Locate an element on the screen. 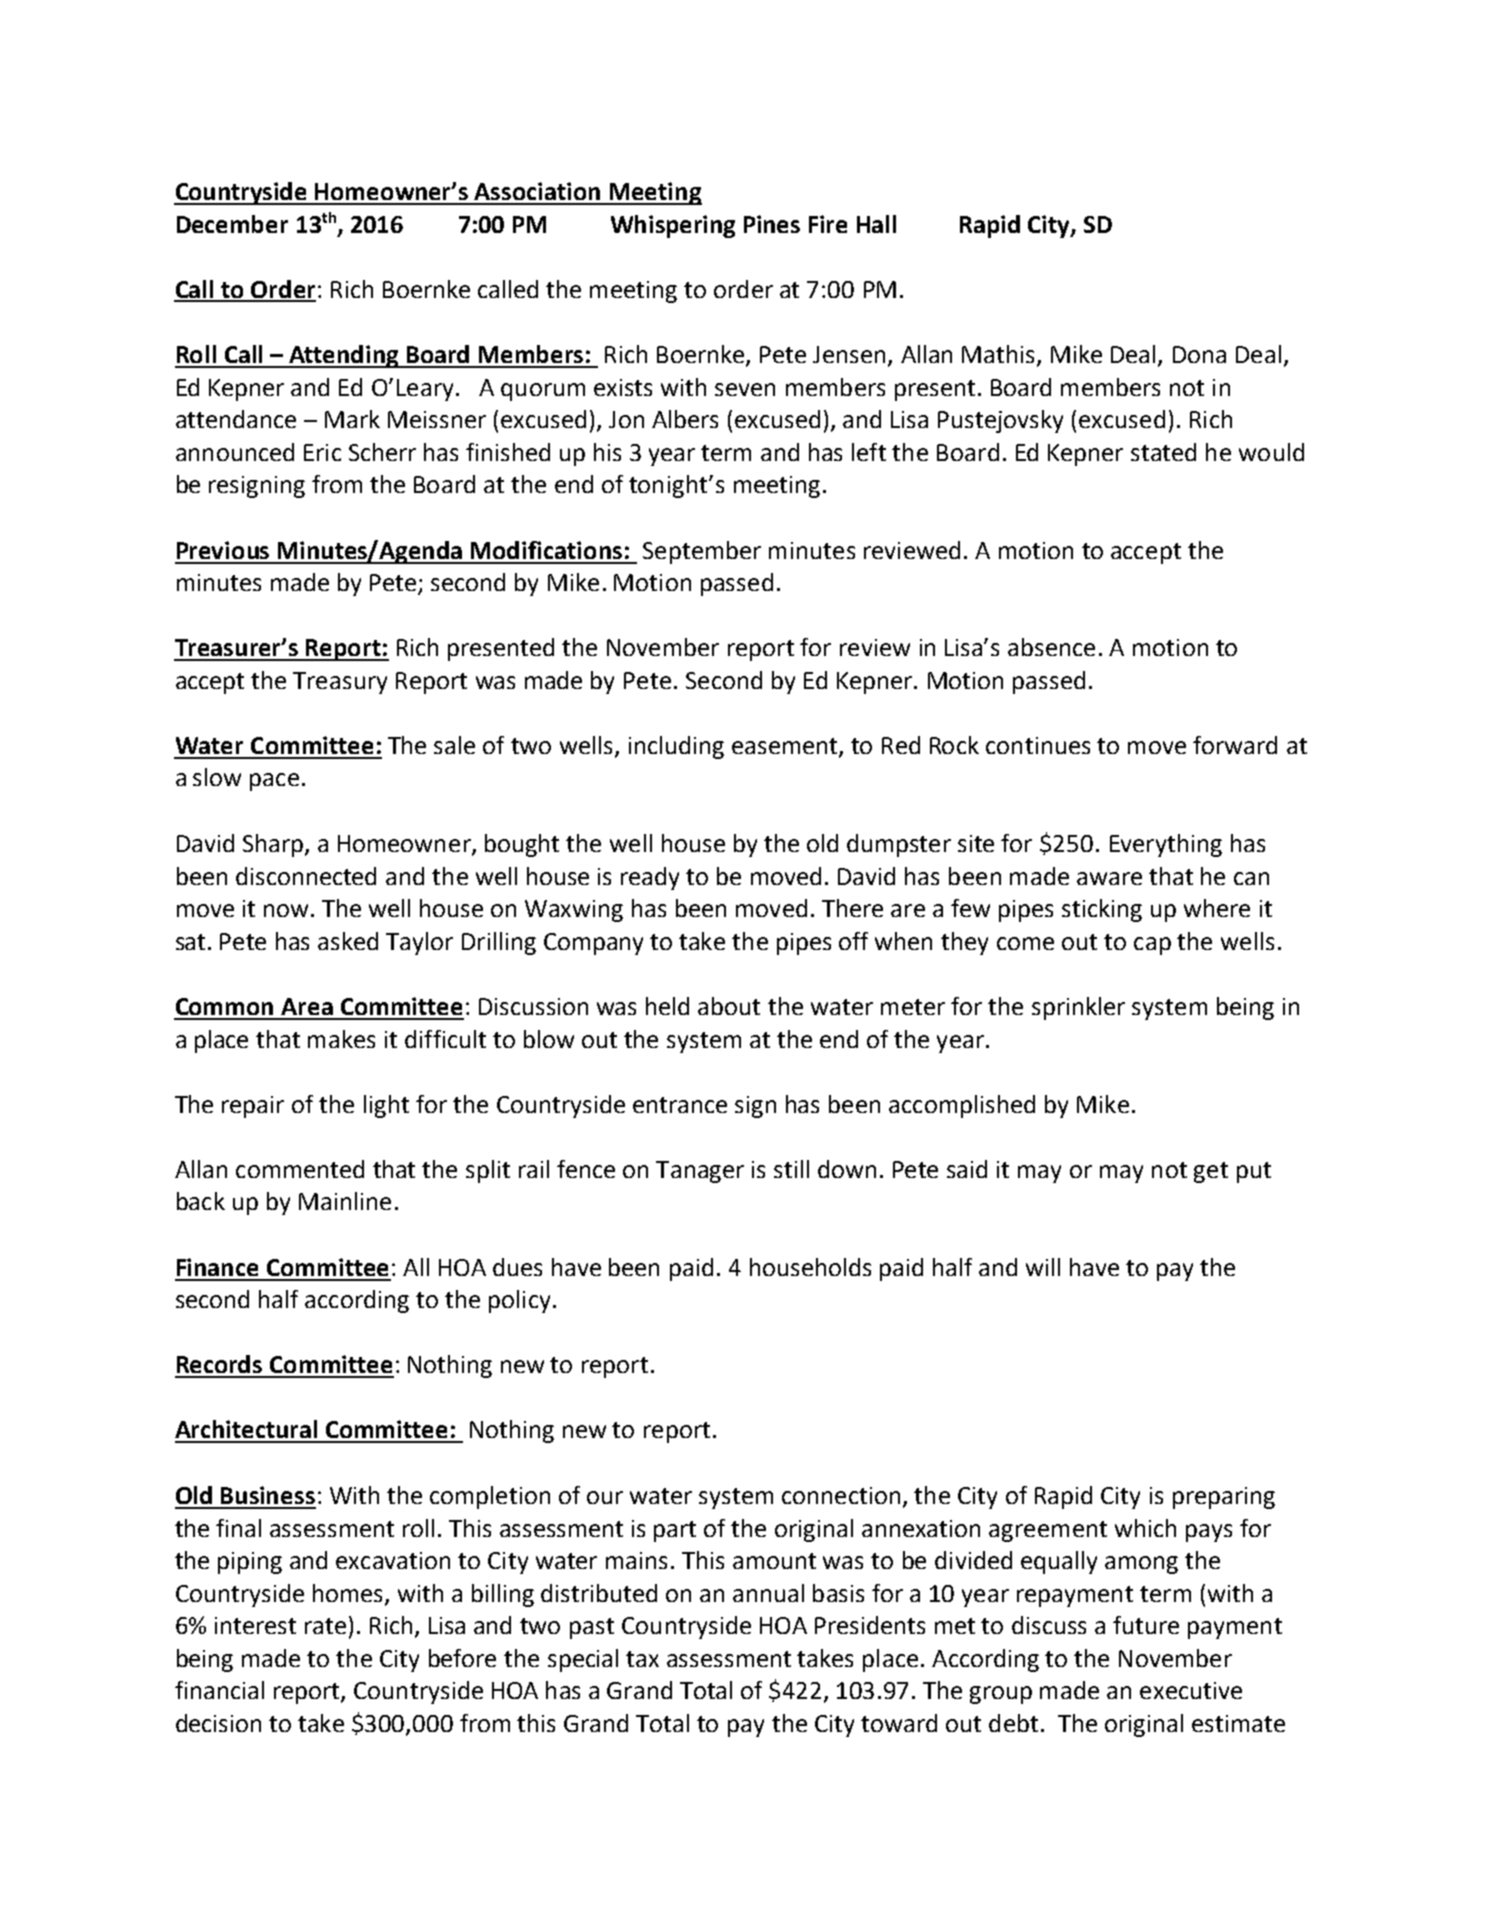 The image size is (1485, 1922). rate is located at coordinates (325, 1626).
